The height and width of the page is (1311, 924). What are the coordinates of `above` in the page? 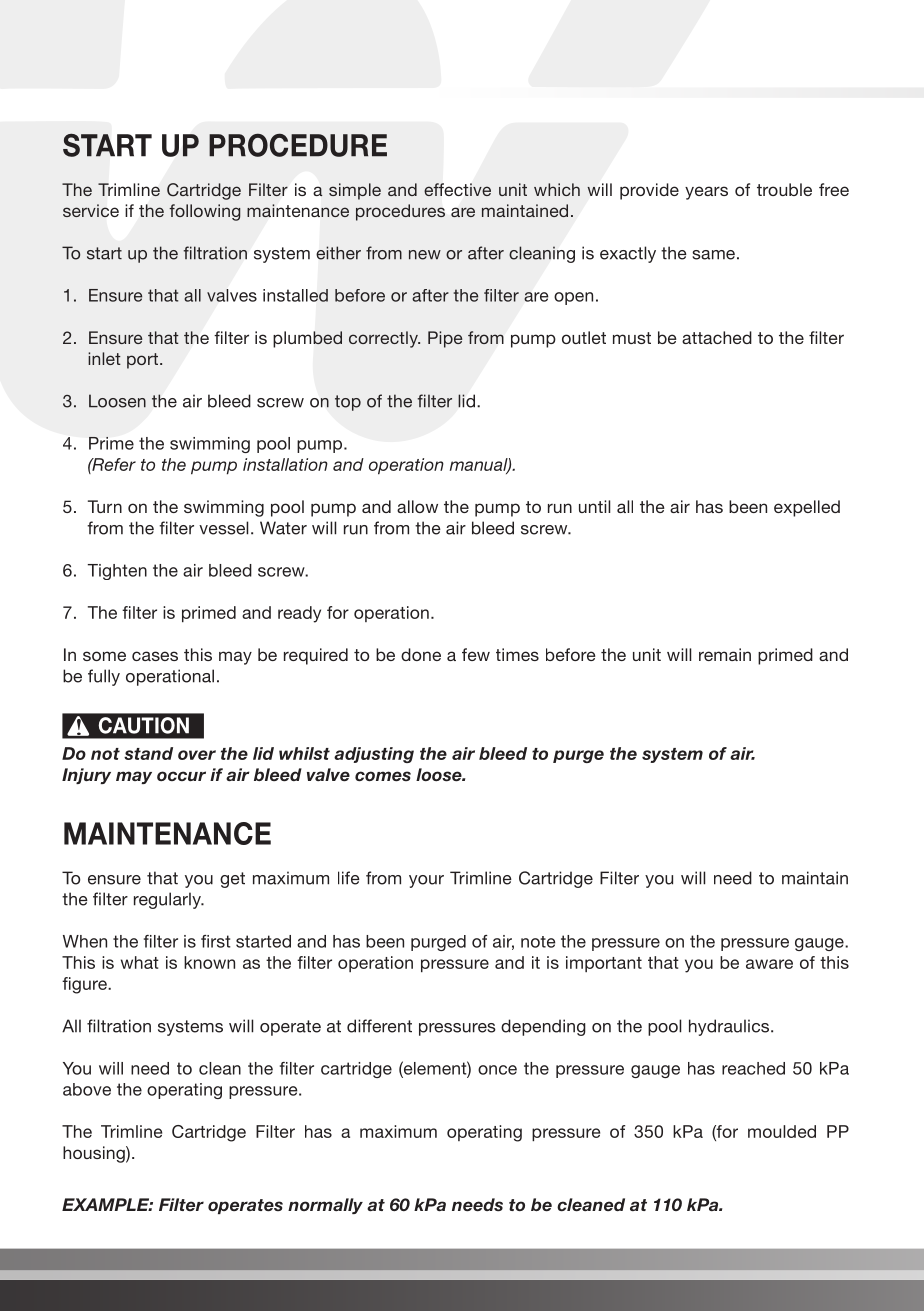 It's located at (87, 1089).
